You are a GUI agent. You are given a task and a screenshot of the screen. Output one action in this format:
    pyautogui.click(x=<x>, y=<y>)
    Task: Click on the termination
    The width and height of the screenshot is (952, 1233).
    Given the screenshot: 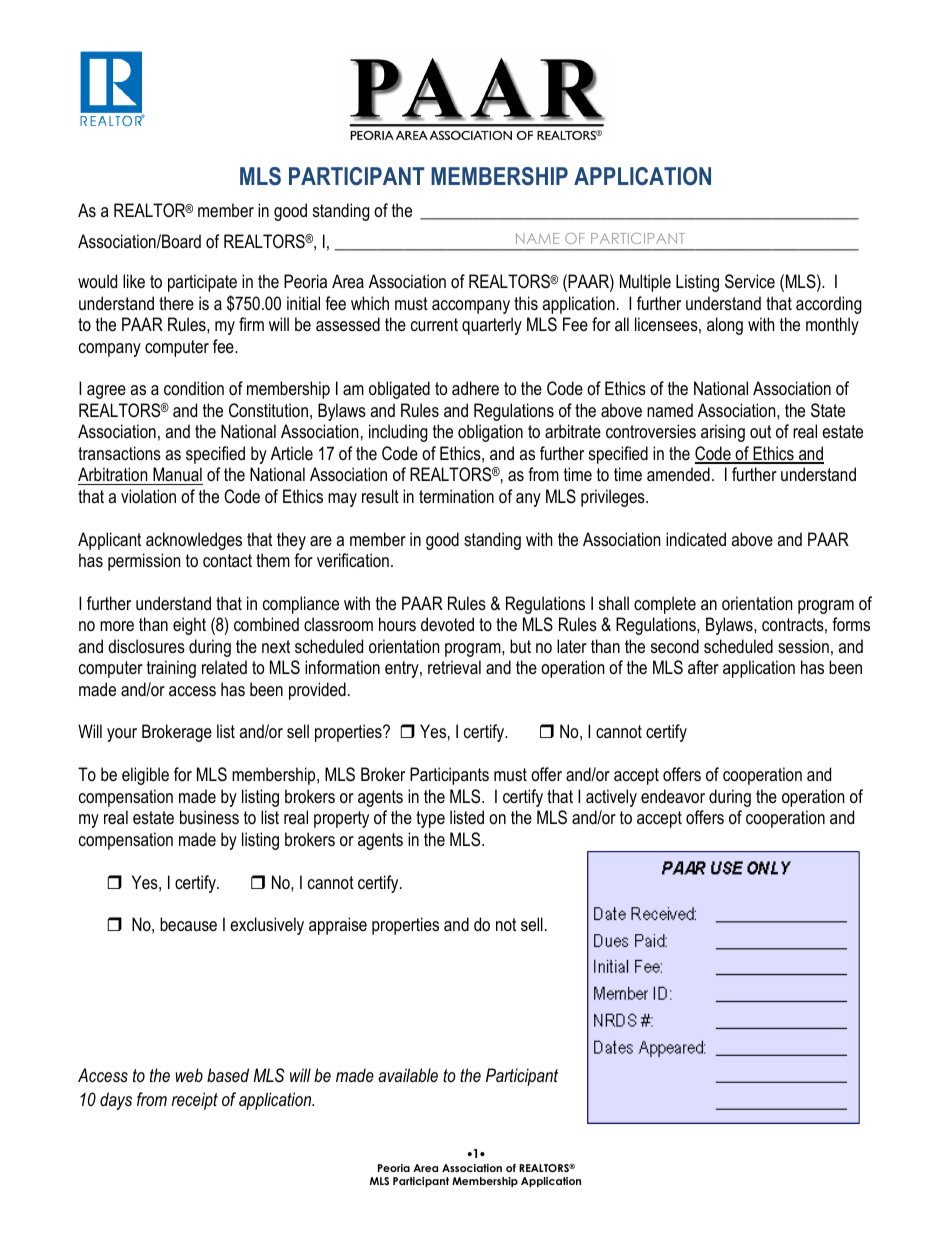 What is the action you would take?
    pyautogui.click(x=456, y=496)
